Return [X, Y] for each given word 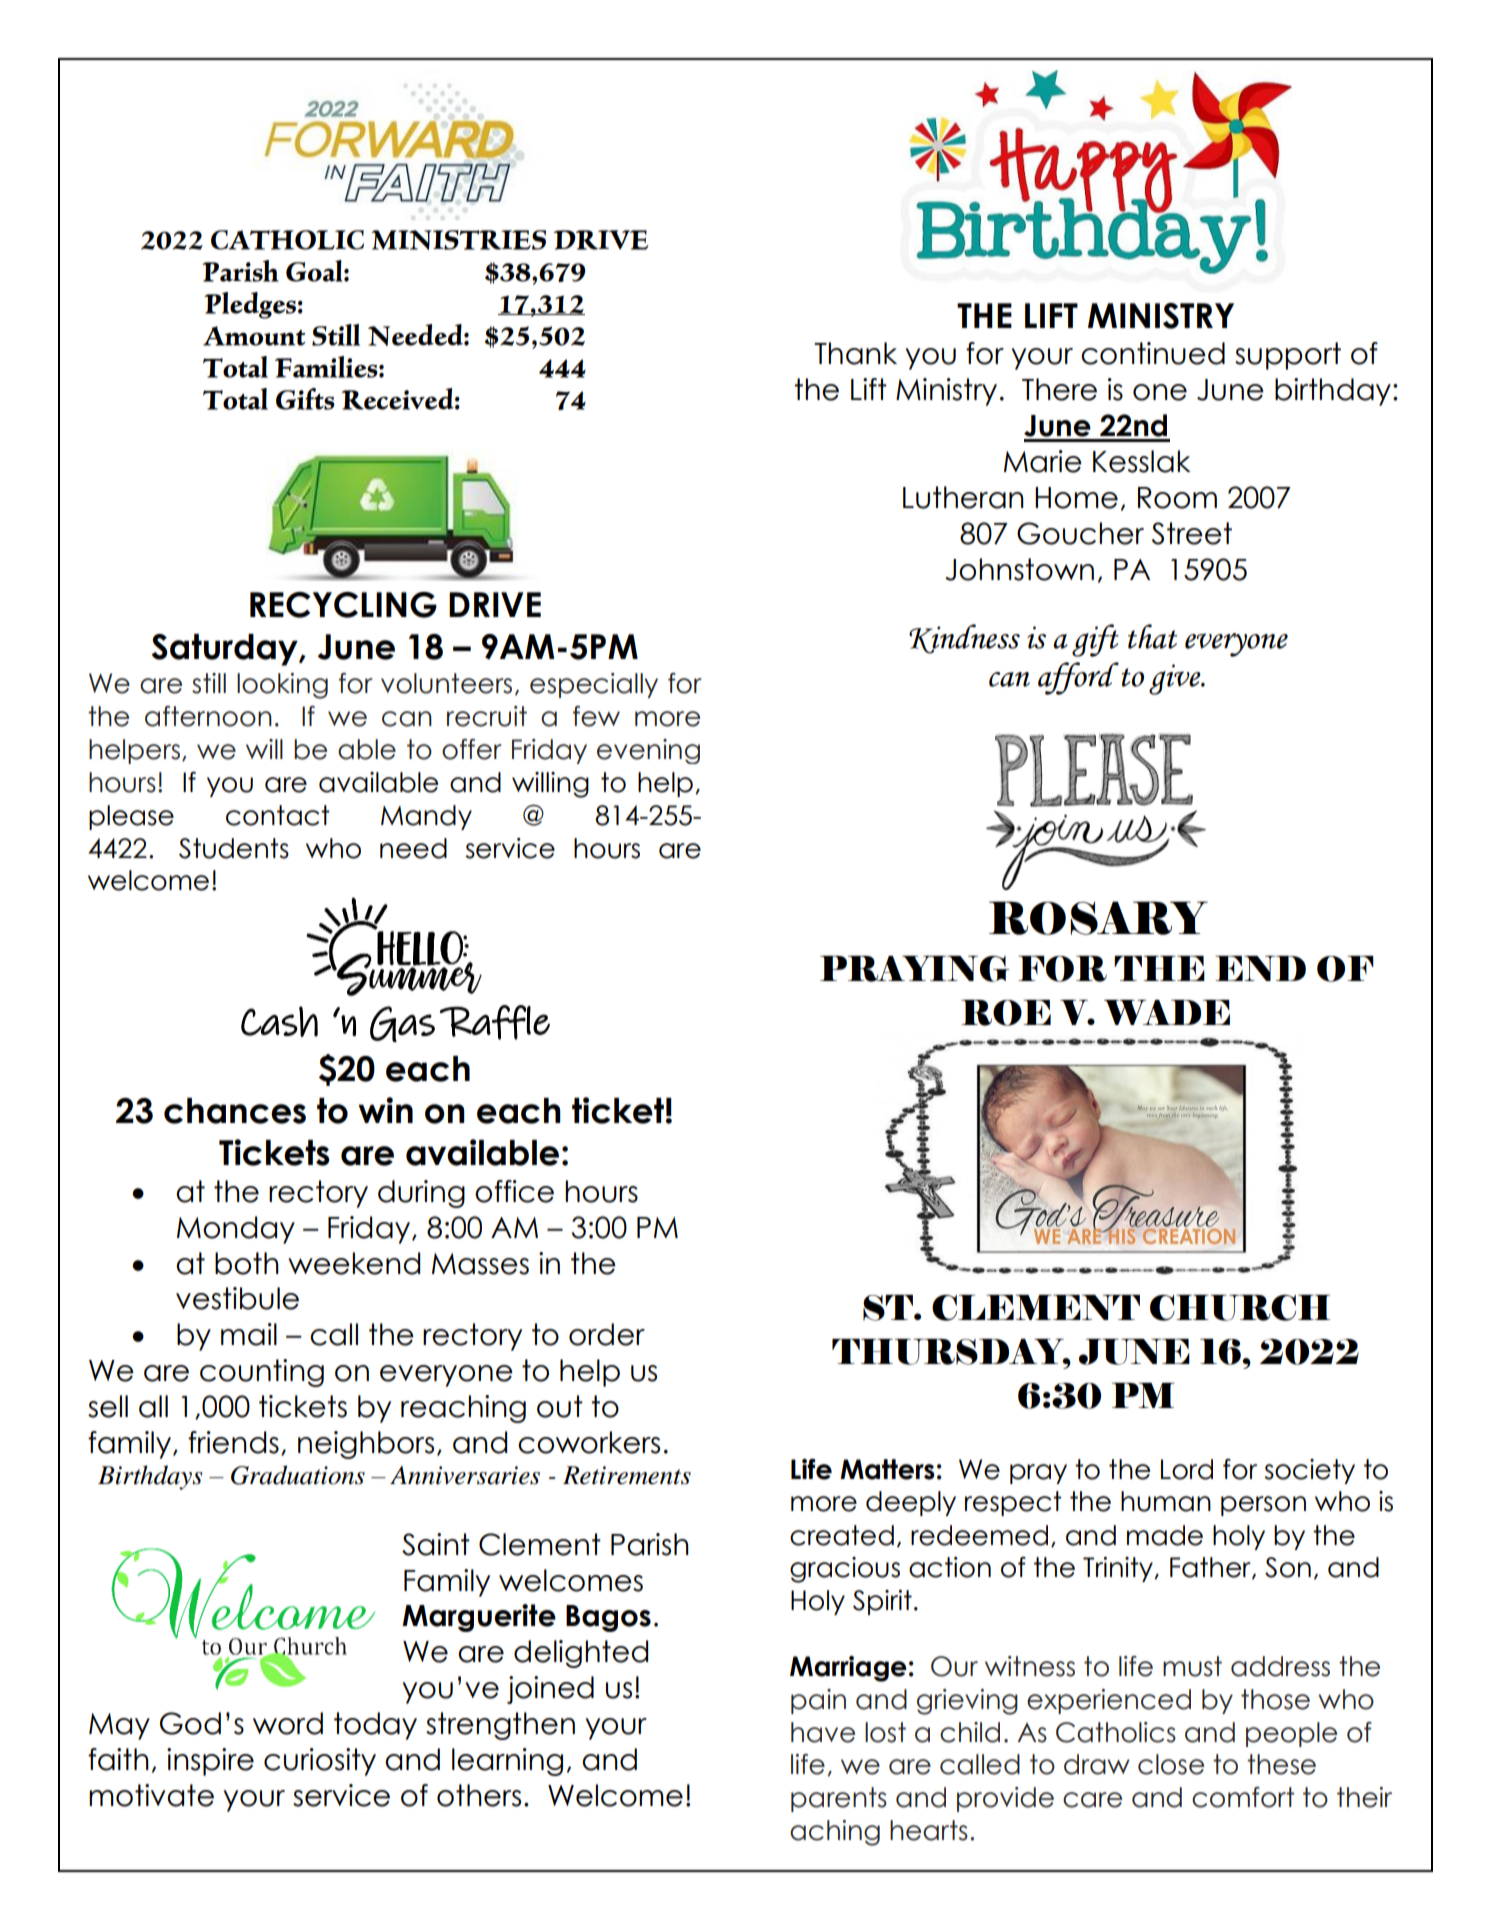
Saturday [225, 650]
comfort [1243, 1797]
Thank [855, 353]
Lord [1187, 1469]
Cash [279, 1021]
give [1176, 679]
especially [594, 685]
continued [1153, 353]
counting [262, 1373]
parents [839, 1799]
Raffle [495, 1022]
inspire [210, 1762]
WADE [1167, 1012]
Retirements [627, 1475]
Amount [254, 336]
